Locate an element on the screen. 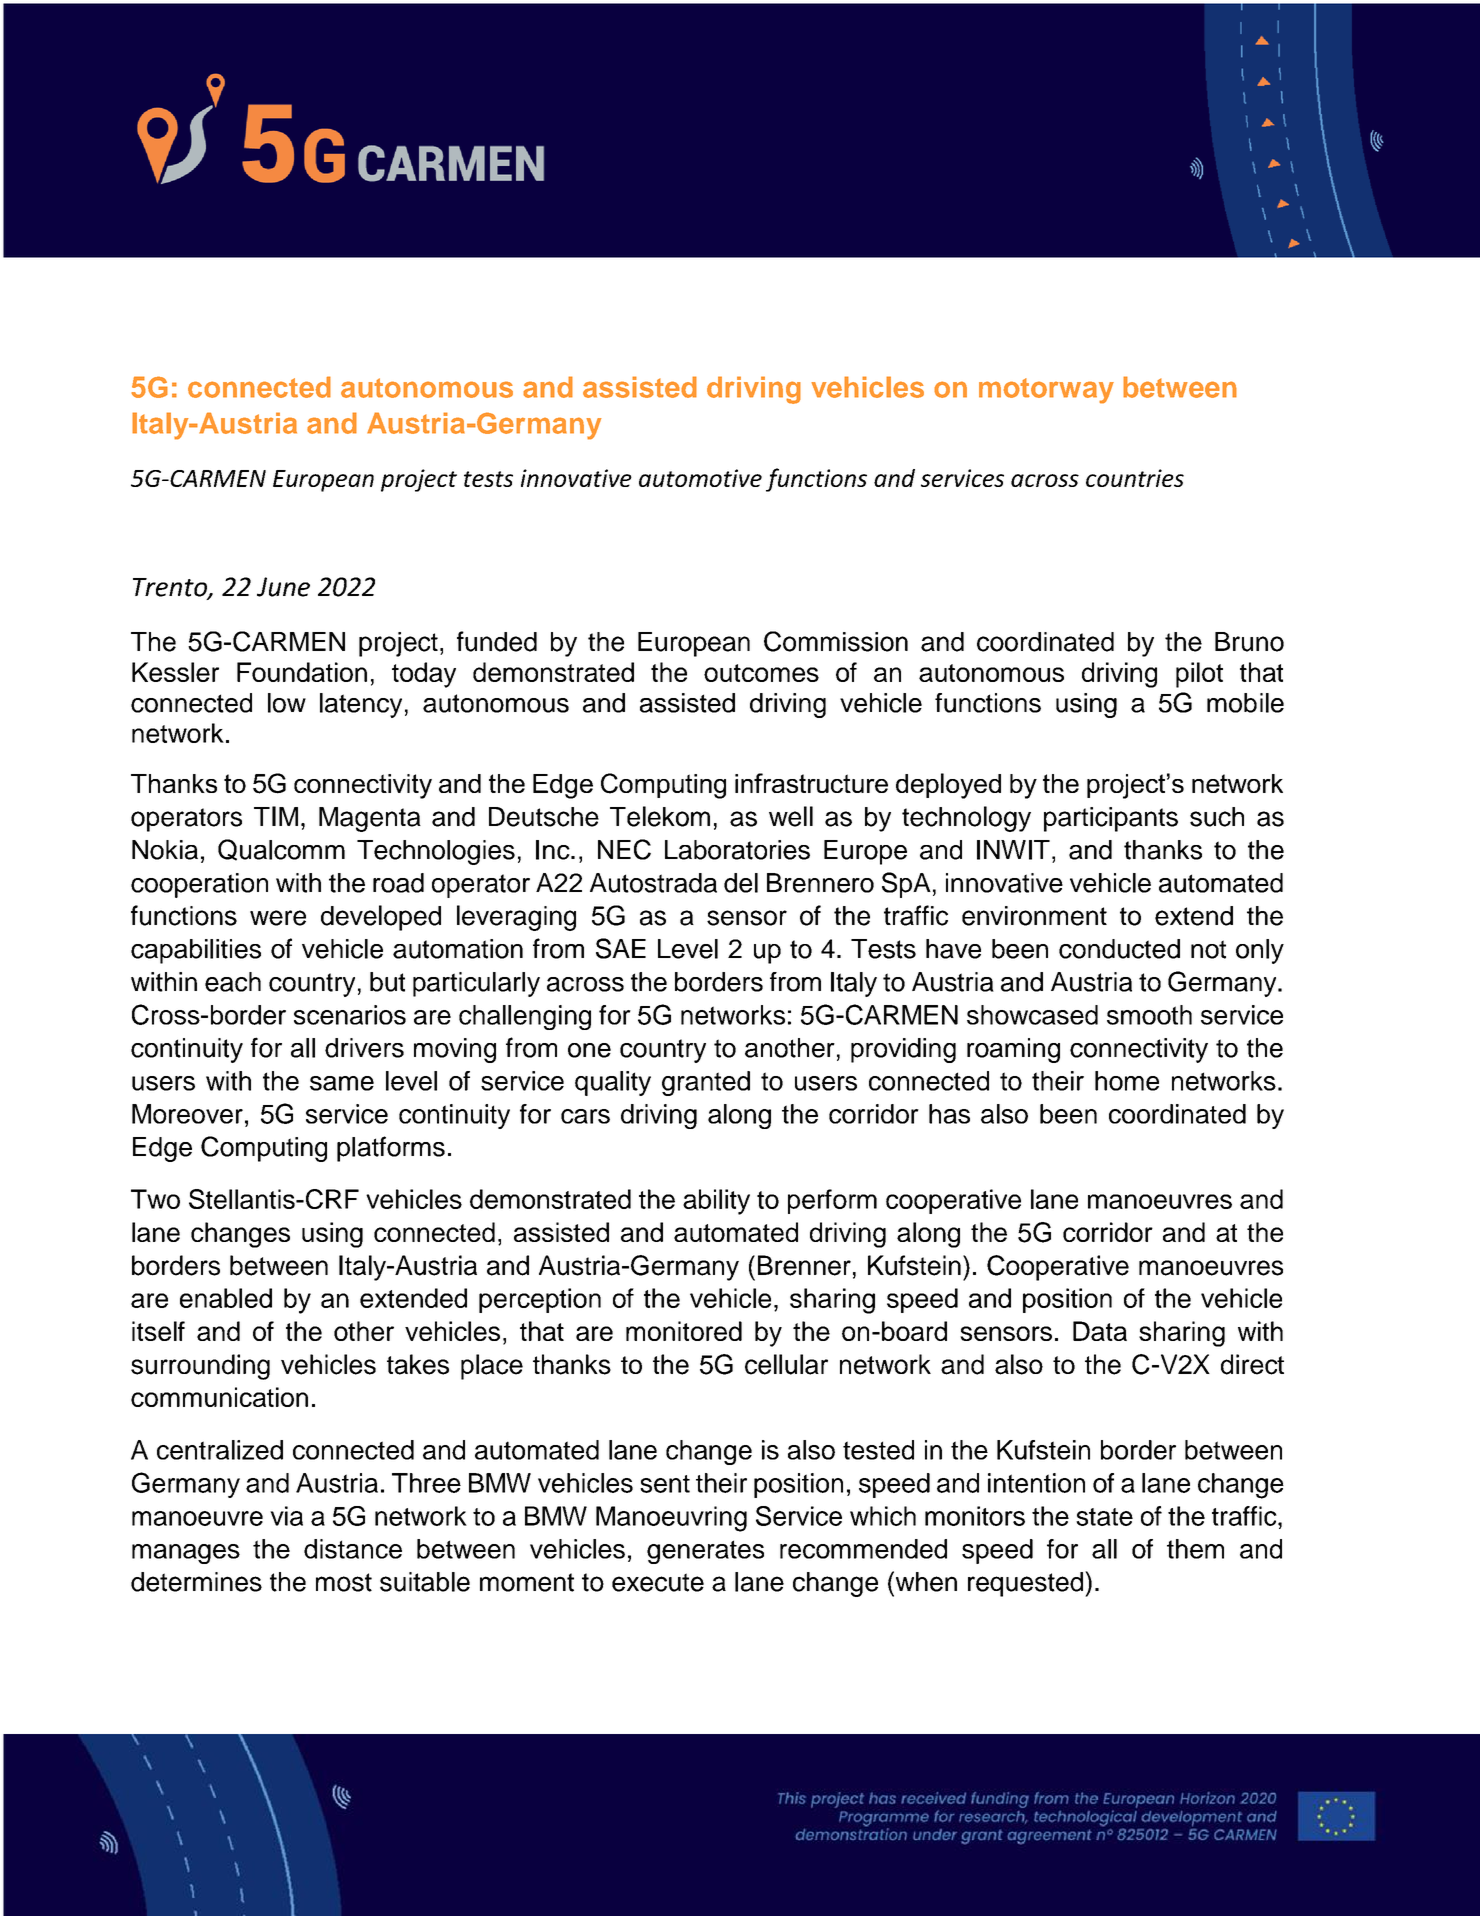  low is located at coordinates (287, 703).
